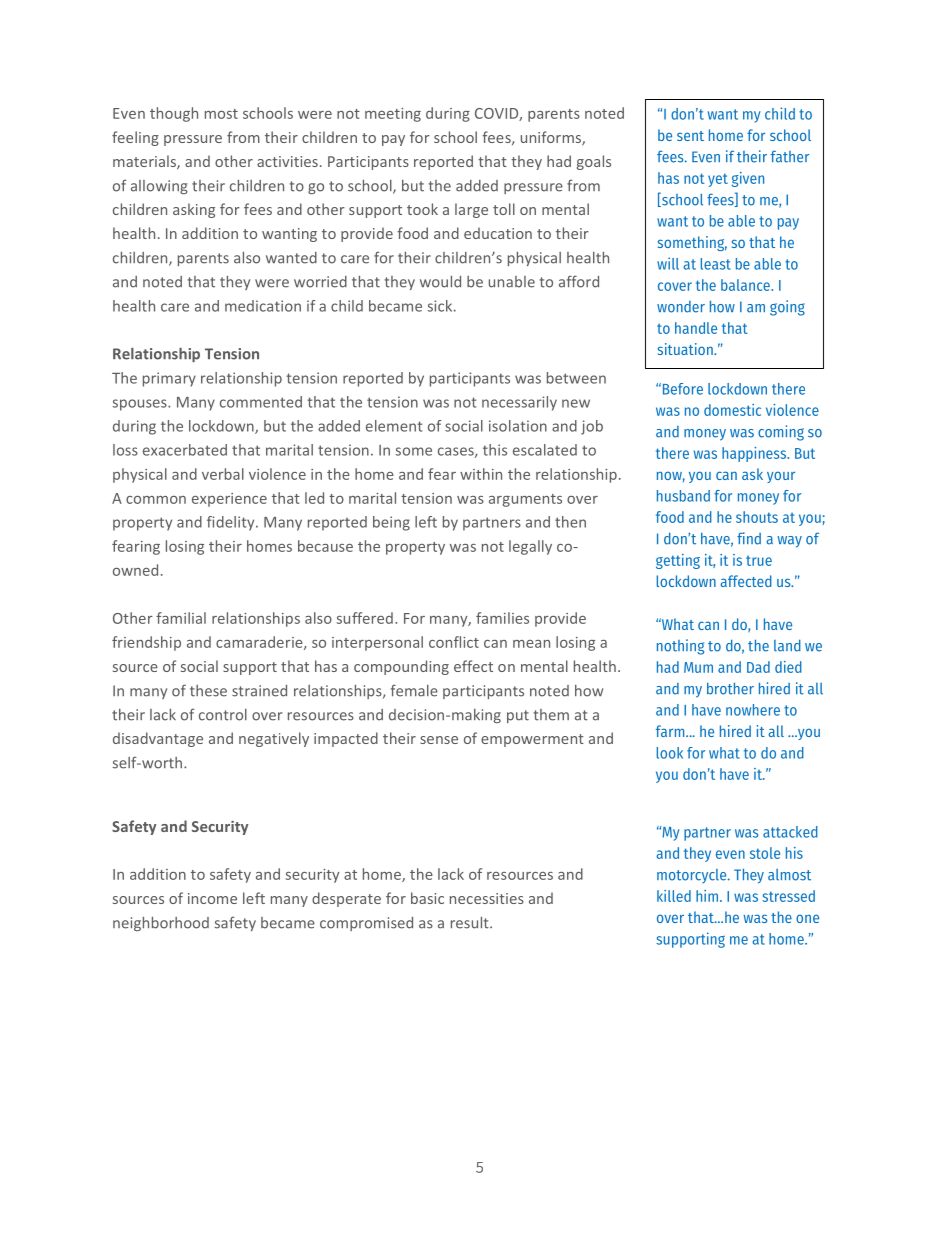 Image resolution: width=952 pixels, height=1233 pixels. Describe the element at coordinates (393, 115) in the document. I see `meeting` at that location.
